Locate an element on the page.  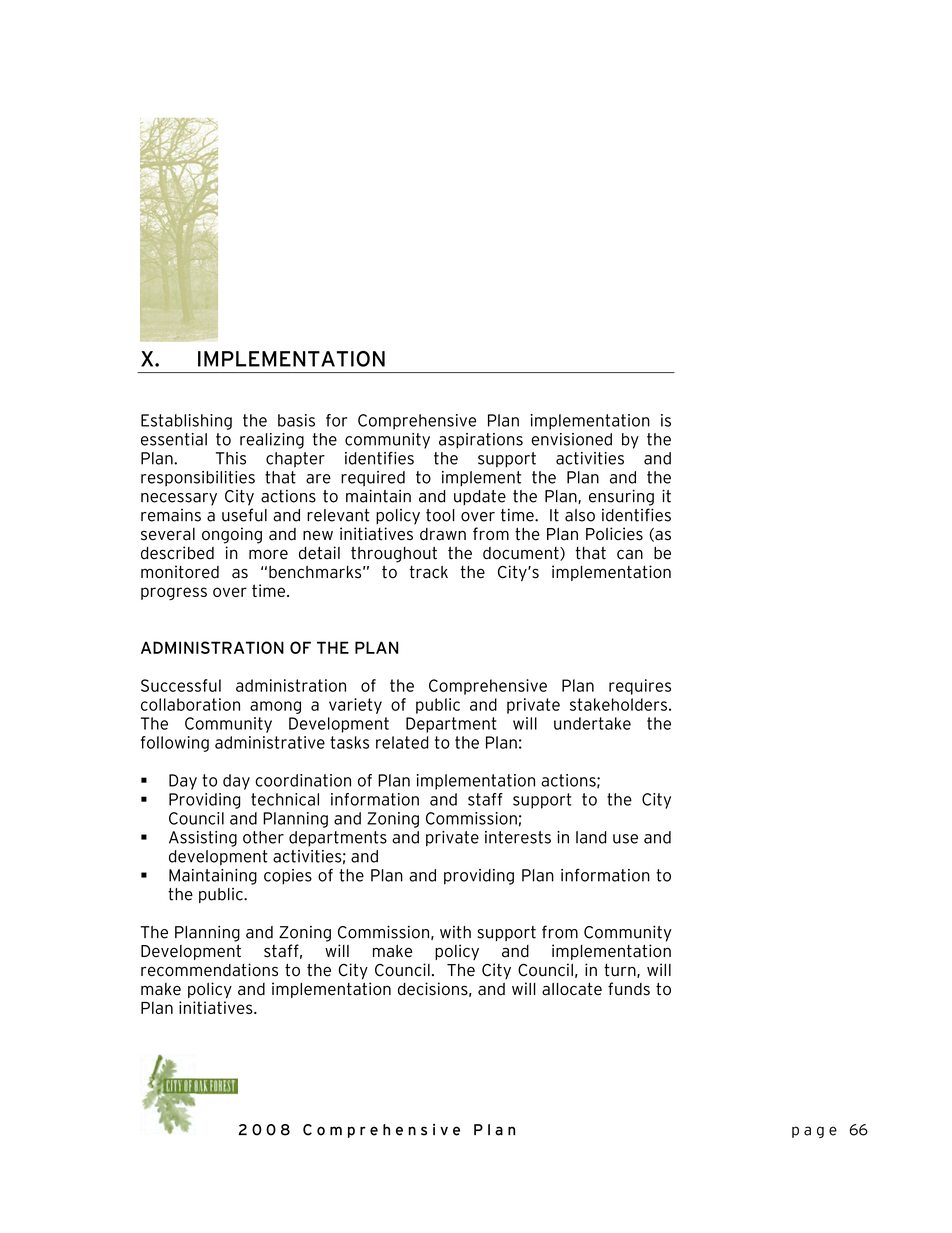
track is located at coordinates (428, 572).
